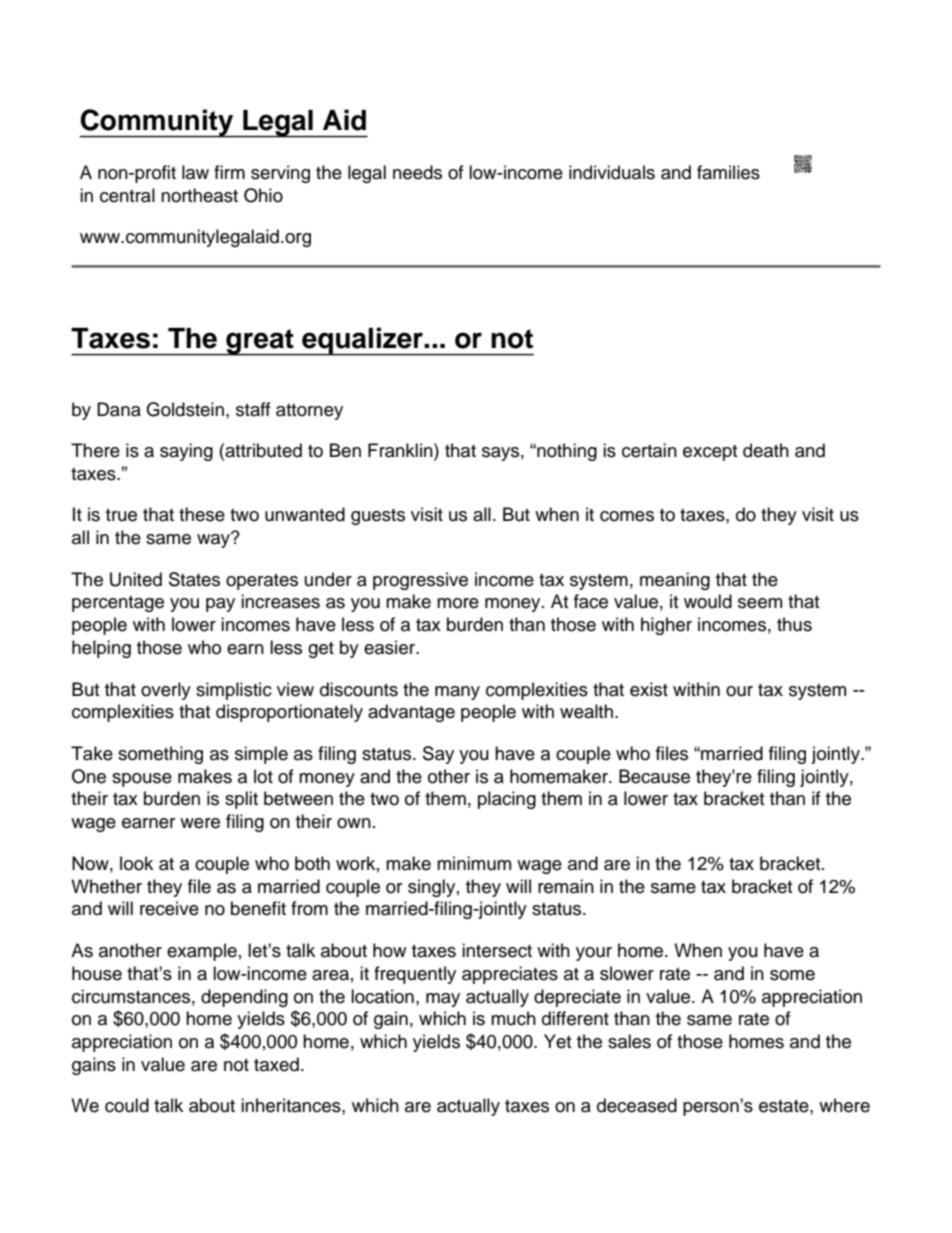  What do you see at coordinates (513, 1018) in the screenshot?
I see `much` at bounding box center [513, 1018].
